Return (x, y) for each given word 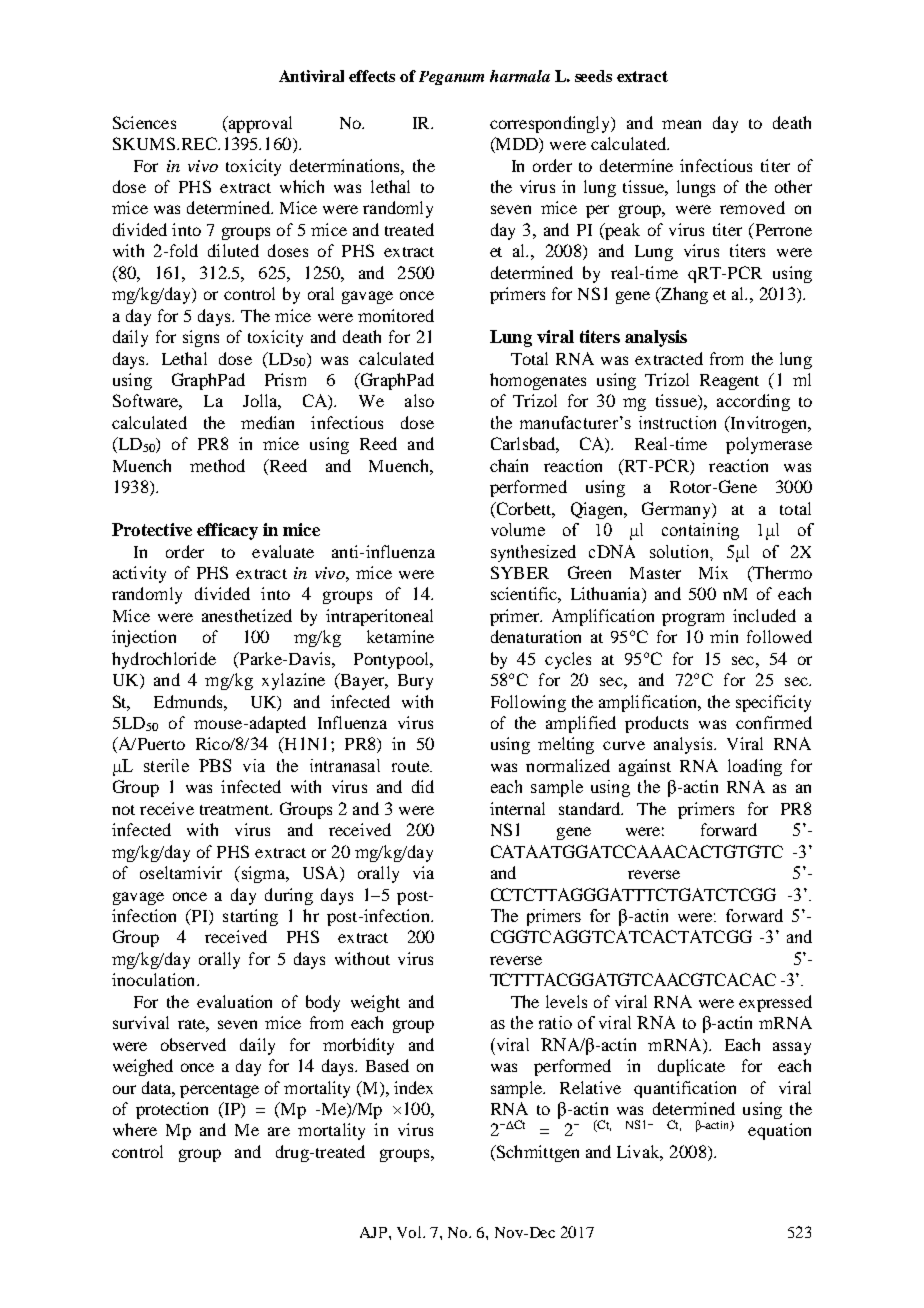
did (423, 786)
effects (372, 76)
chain (509, 465)
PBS (215, 765)
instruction (677, 422)
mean (681, 124)
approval (259, 124)
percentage (219, 1091)
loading (755, 767)
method (217, 465)
